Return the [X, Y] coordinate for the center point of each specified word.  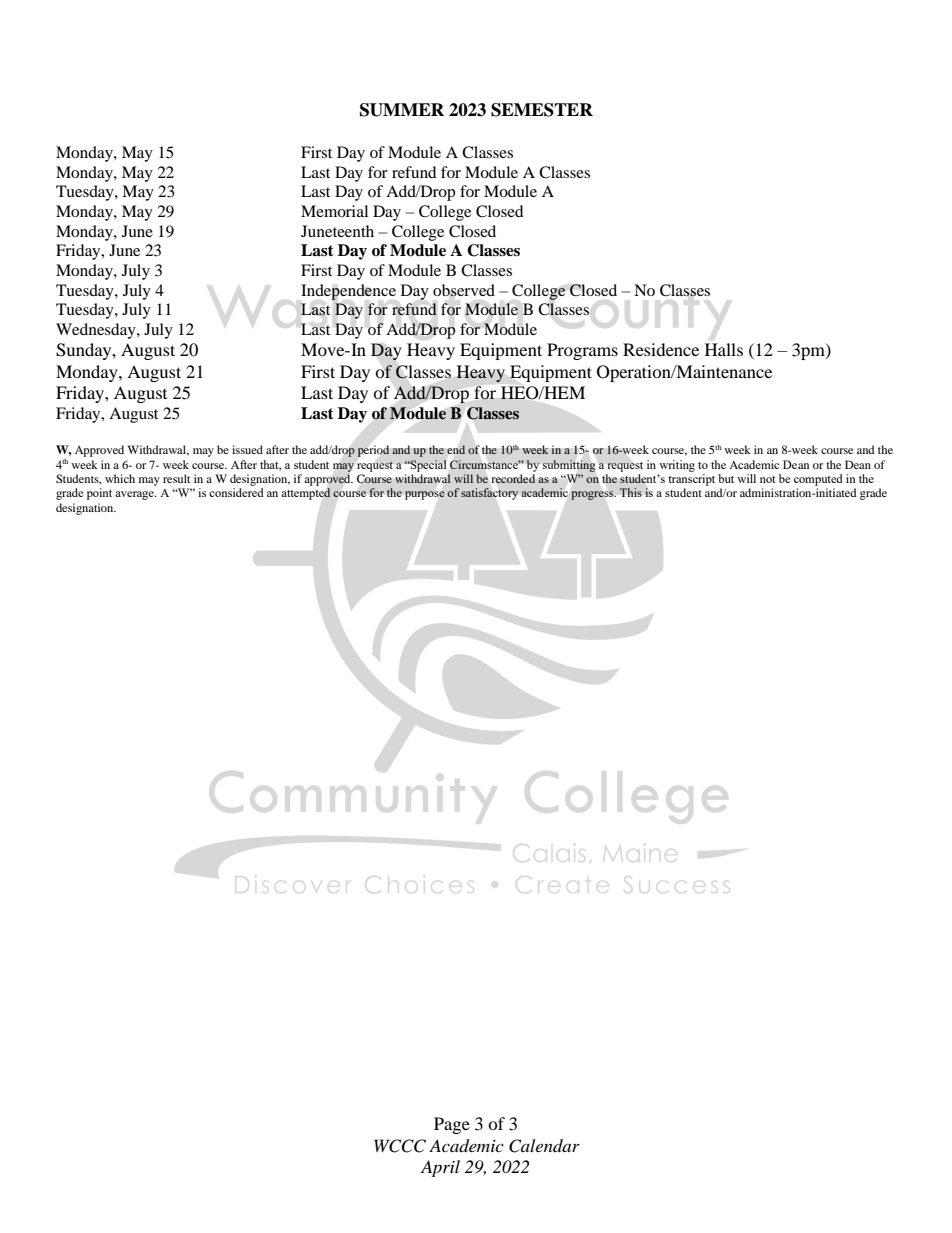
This [631, 492]
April [440, 1168]
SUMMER [402, 110]
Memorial [334, 211]
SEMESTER [542, 110]
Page [452, 1125]
